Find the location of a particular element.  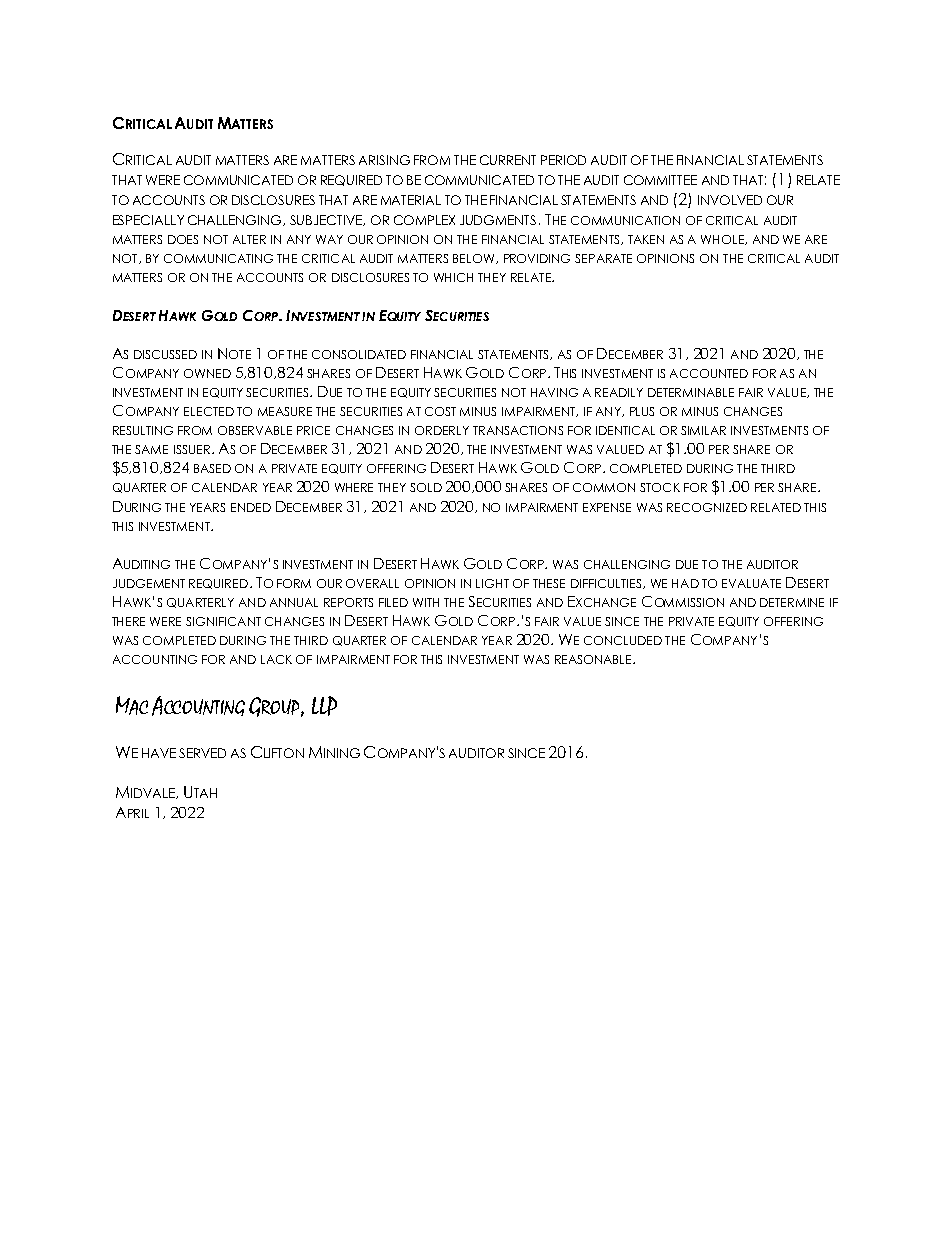

CURRENT is located at coordinates (508, 160).
